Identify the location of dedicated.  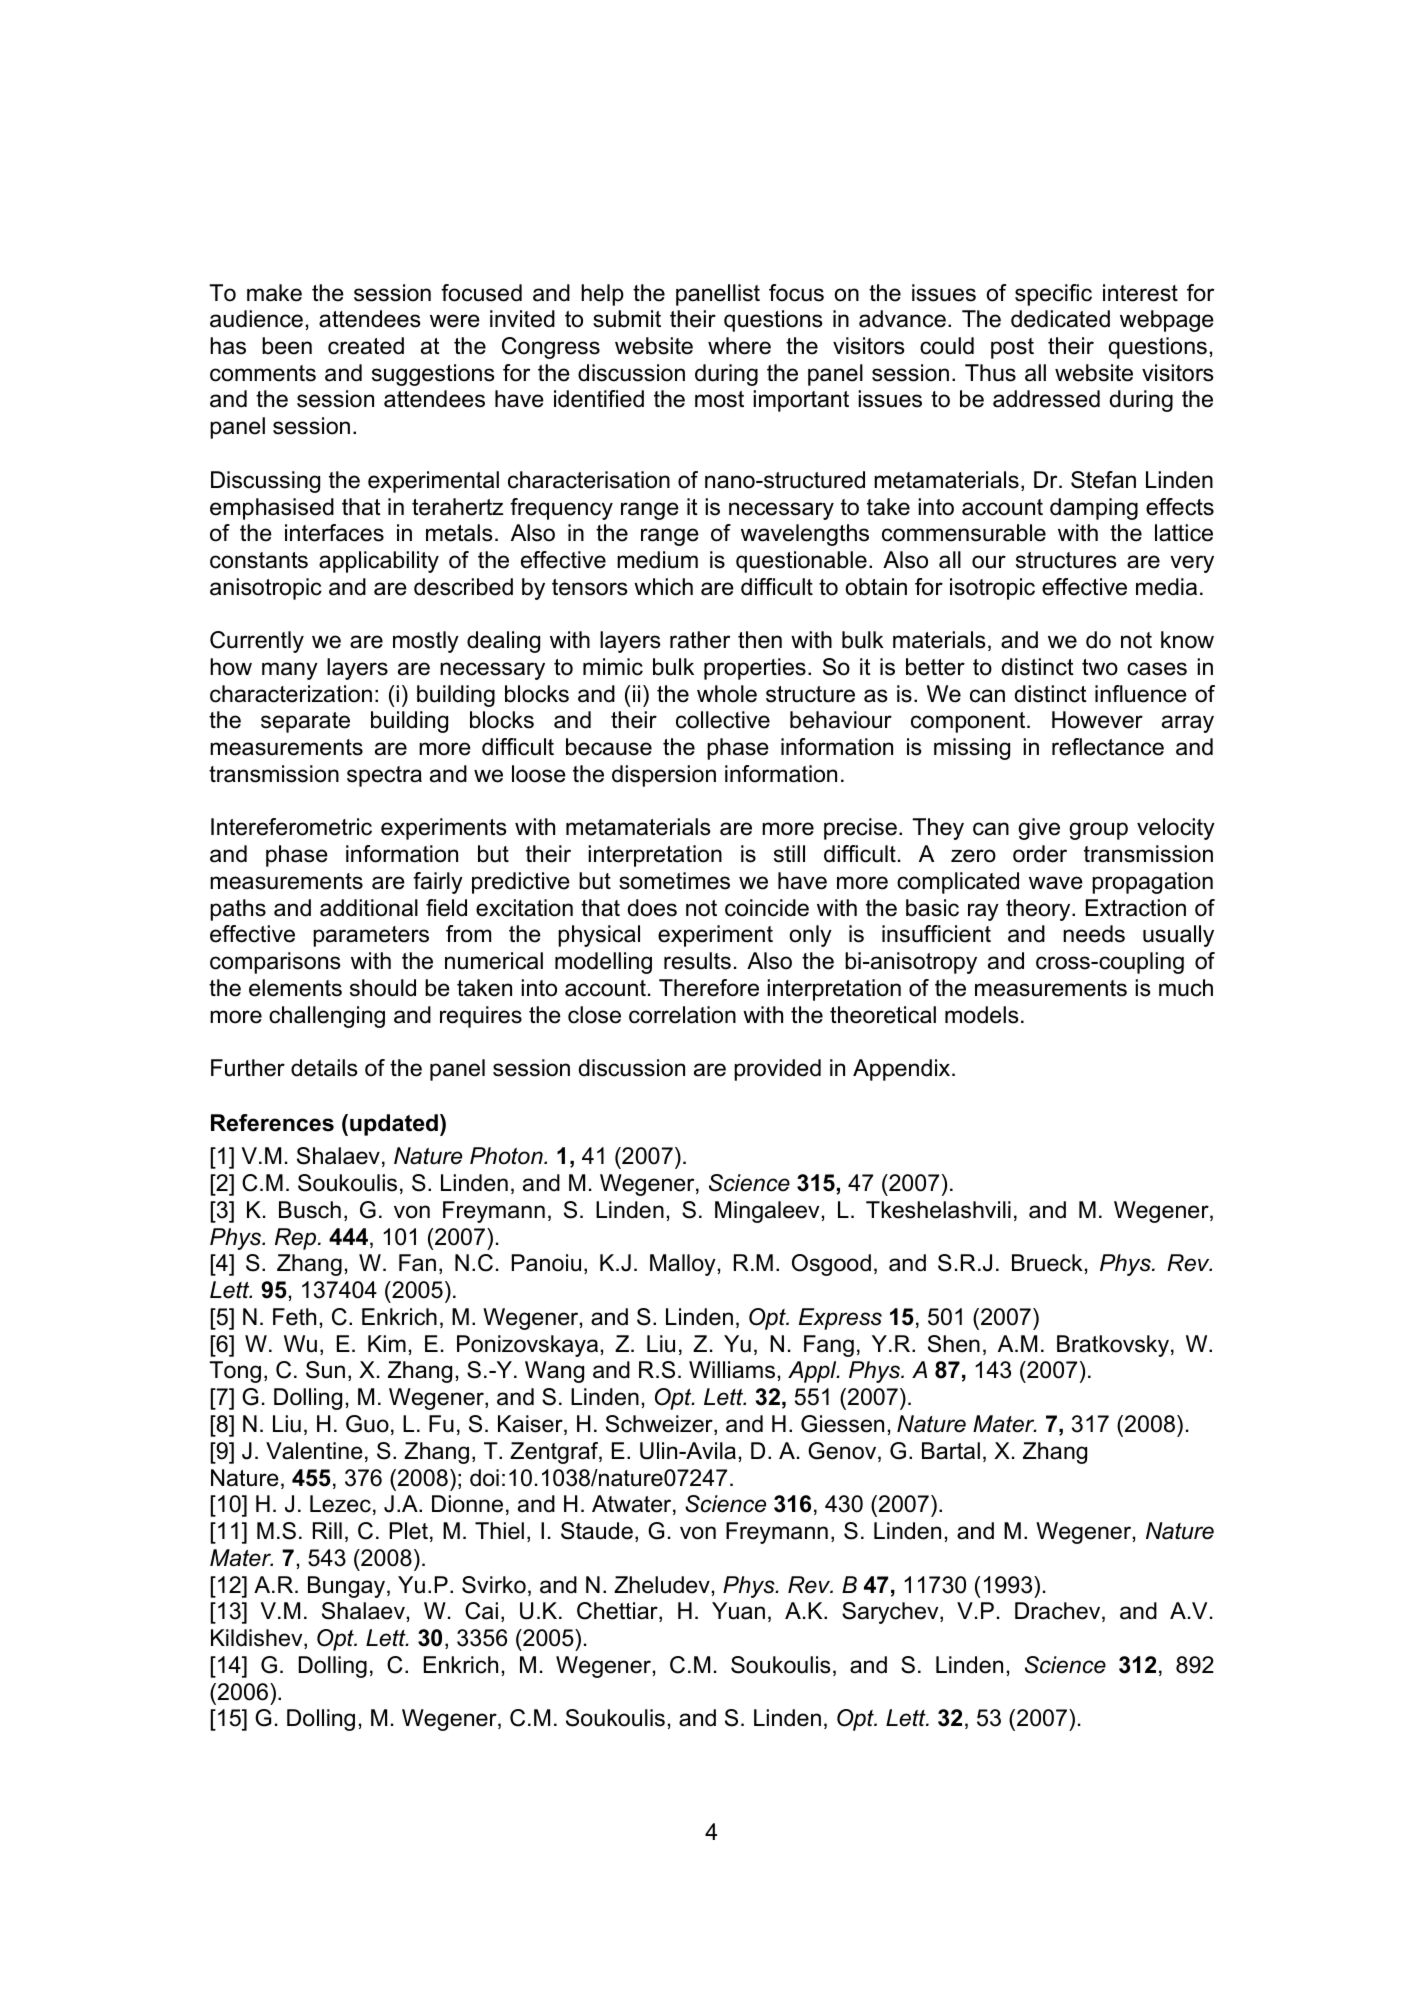
(1060, 319).
